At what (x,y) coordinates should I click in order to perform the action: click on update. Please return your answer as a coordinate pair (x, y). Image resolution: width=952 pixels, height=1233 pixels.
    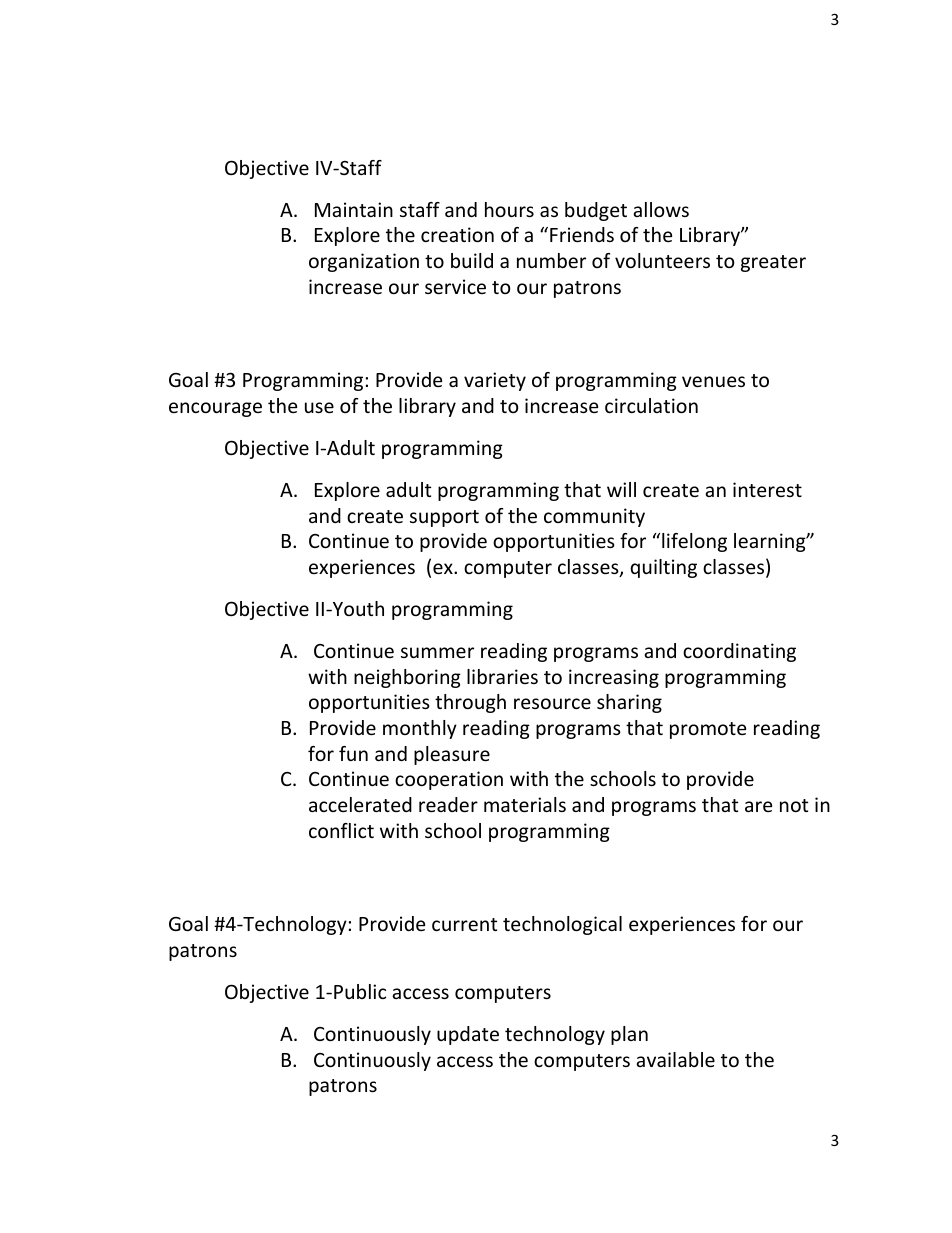
    Looking at the image, I should click on (468, 1035).
